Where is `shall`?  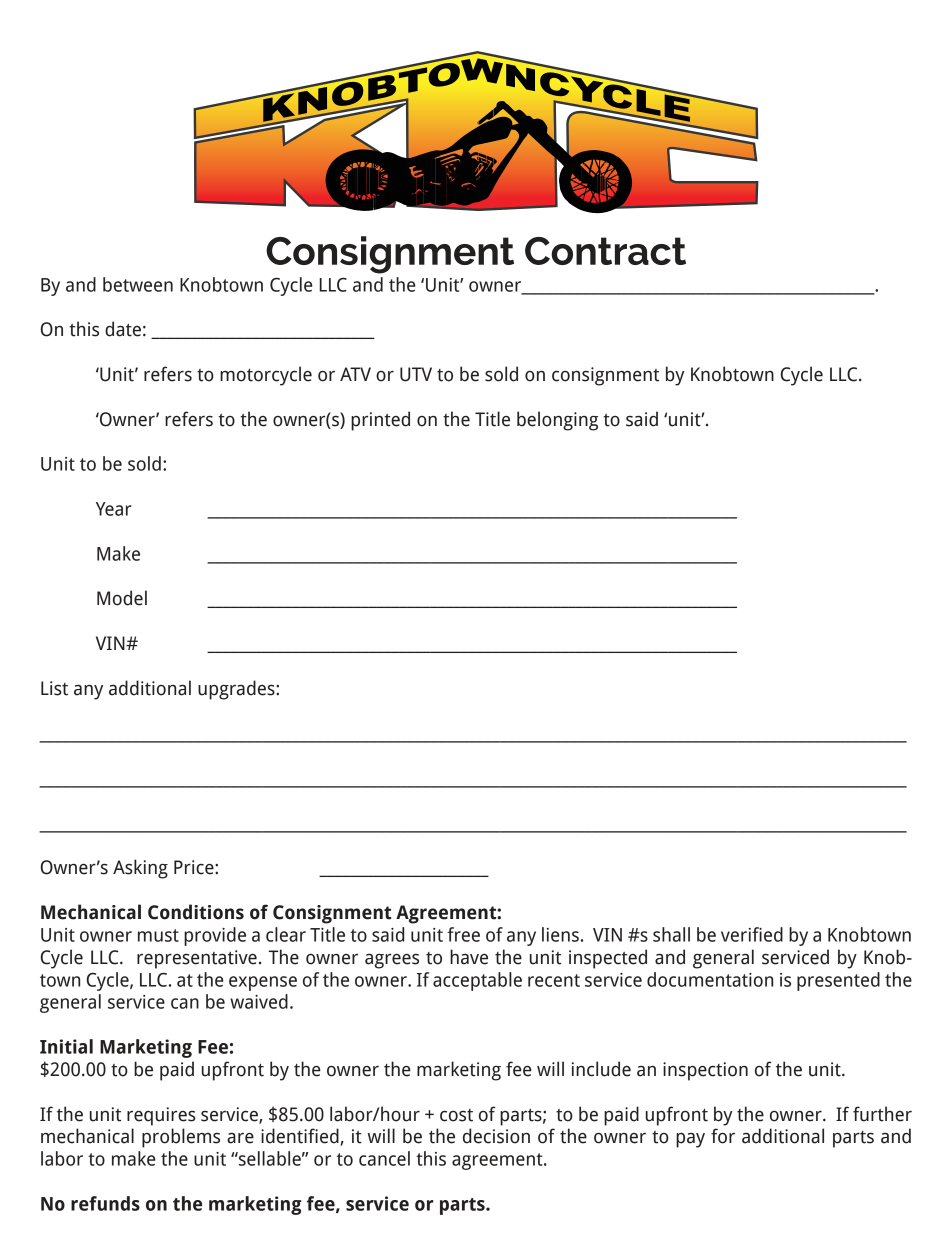 shall is located at coordinates (671, 934).
